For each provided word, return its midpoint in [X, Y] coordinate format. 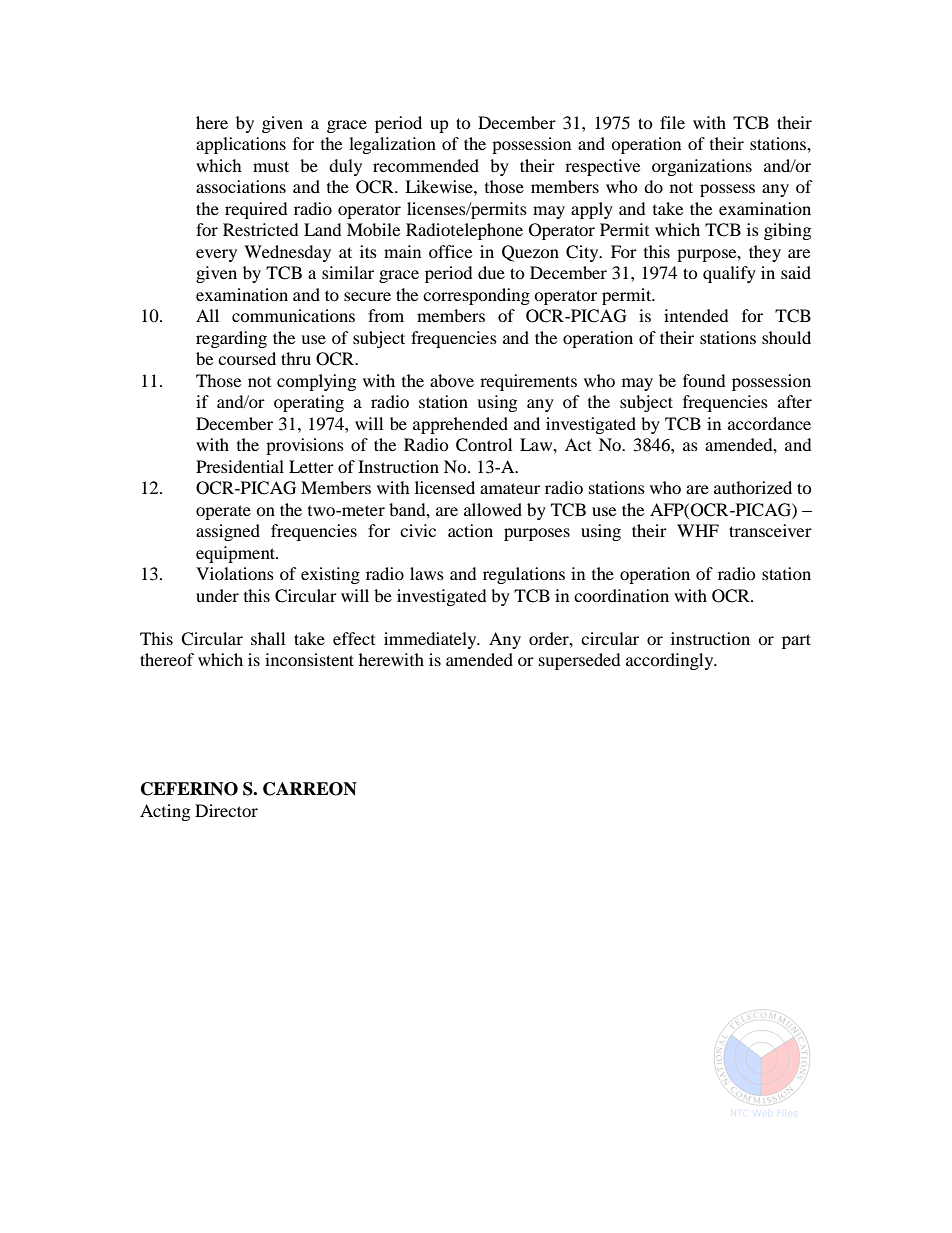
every [216, 255]
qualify [729, 274]
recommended [426, 165]
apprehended [460, 425]
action [470, 530]
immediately [431, 640]
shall [268, 638]
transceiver [770, 530]
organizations [702, 167]
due [491, 272]
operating [309, 403]
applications [241, 145]
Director [226, 810]
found [704, 380]
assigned [228, 532]
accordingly [671, 661]
